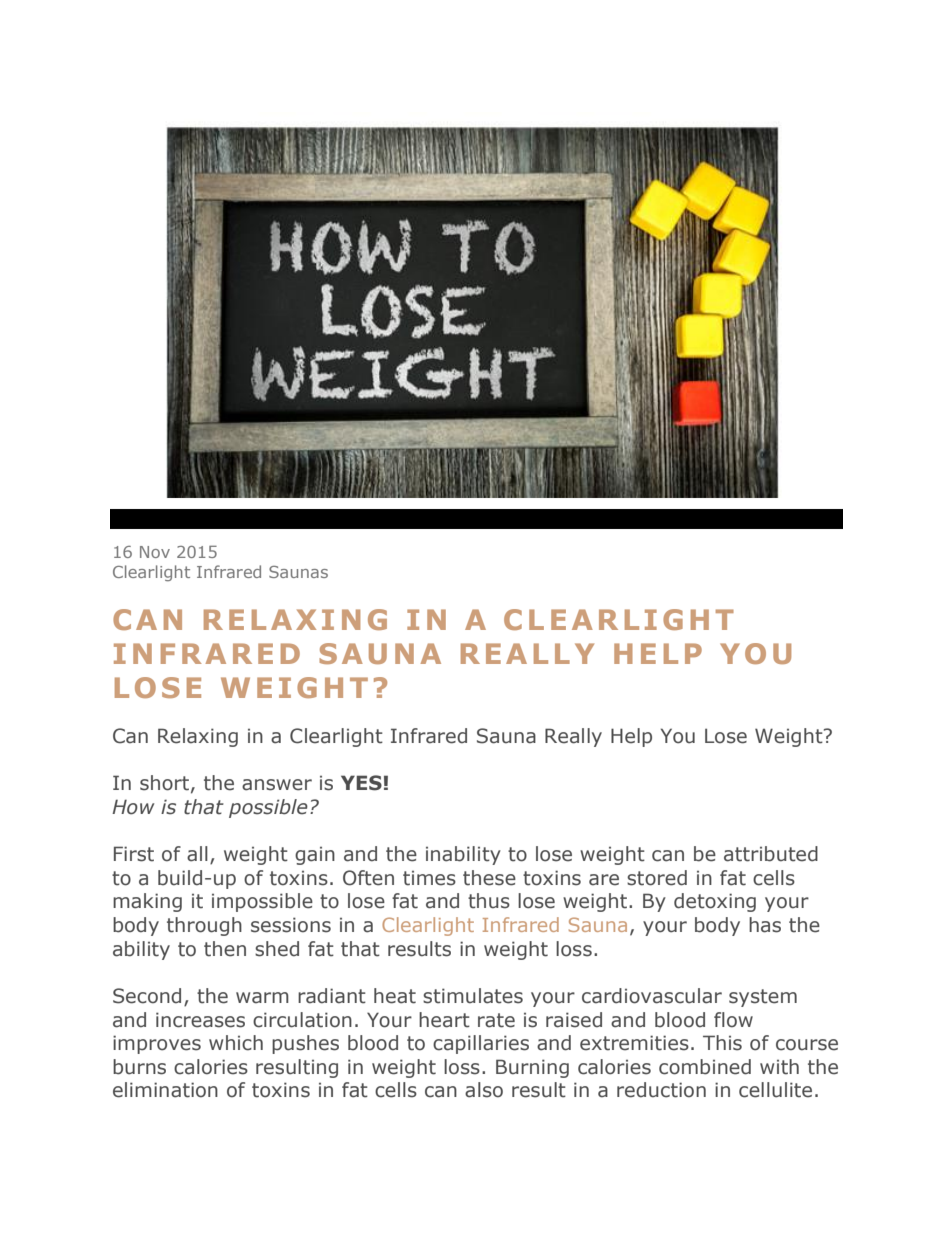  I want to click on also, so click(484, 1090).
